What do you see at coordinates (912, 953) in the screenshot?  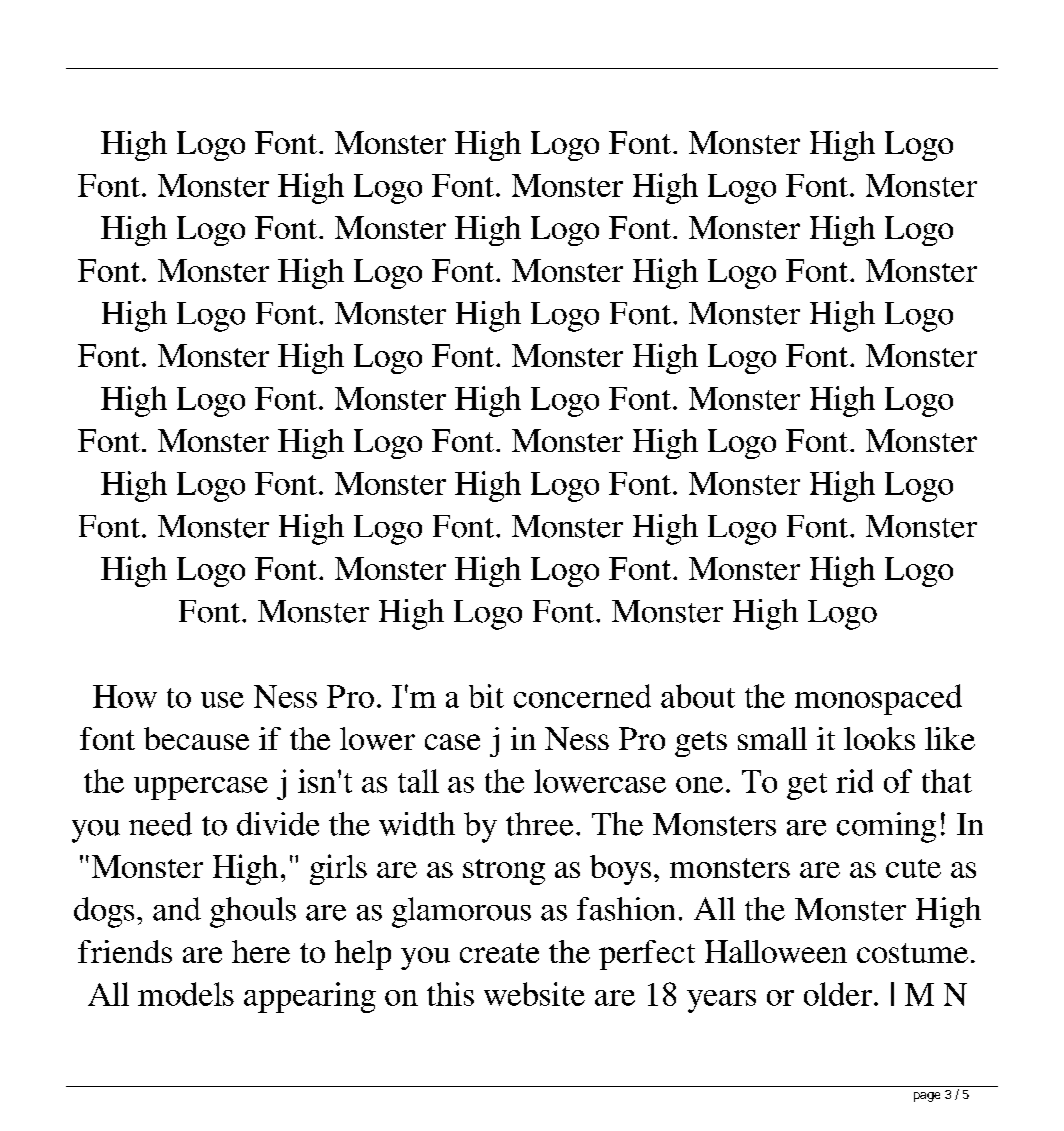 I see `costume` at bounding box center [912, 953].
